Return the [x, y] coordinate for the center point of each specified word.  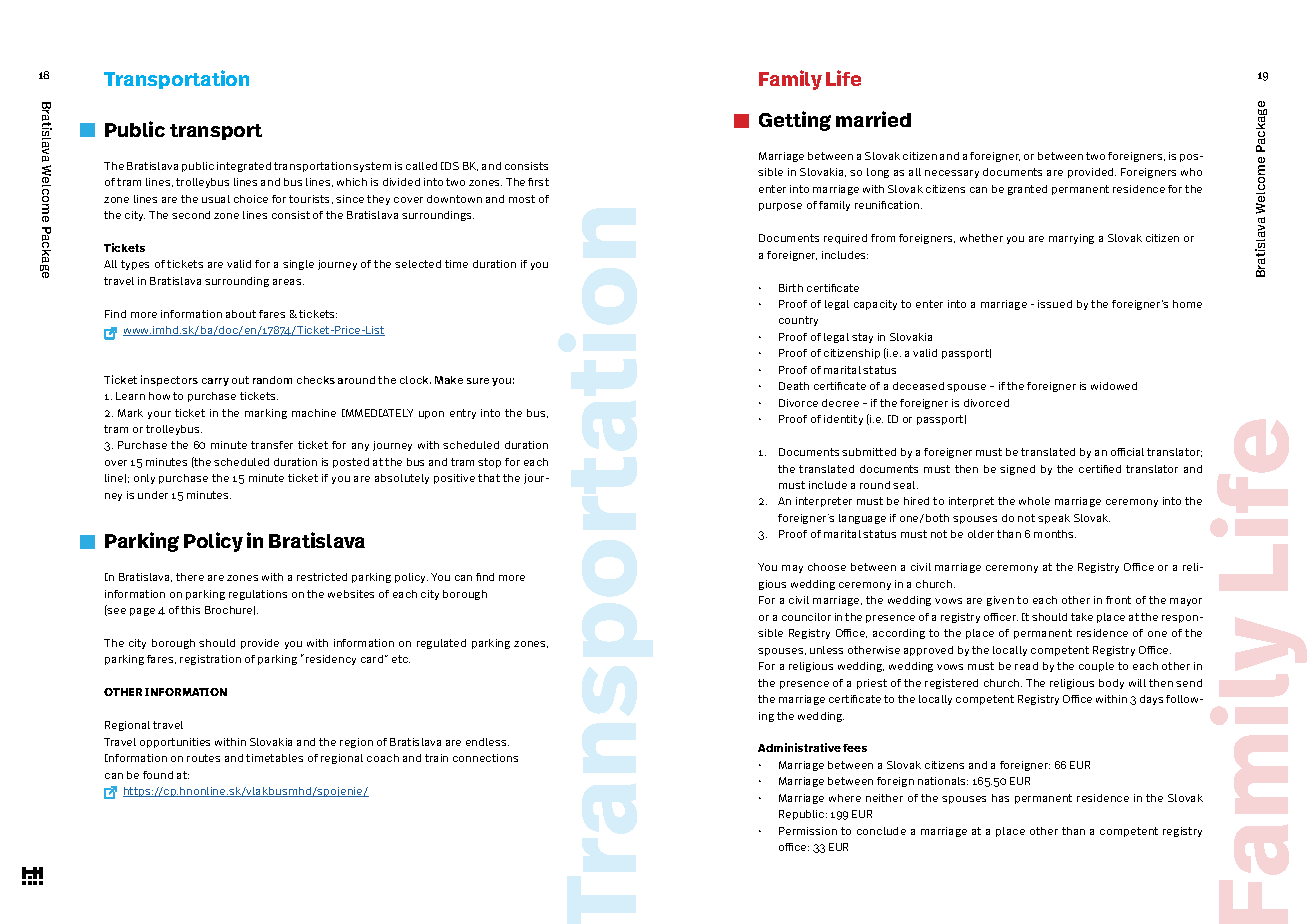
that [489, 478]
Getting [795, 121]
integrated [244, 167]
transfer [272, 445]
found [158, 775]
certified [1100, 469]
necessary [952, 174]
